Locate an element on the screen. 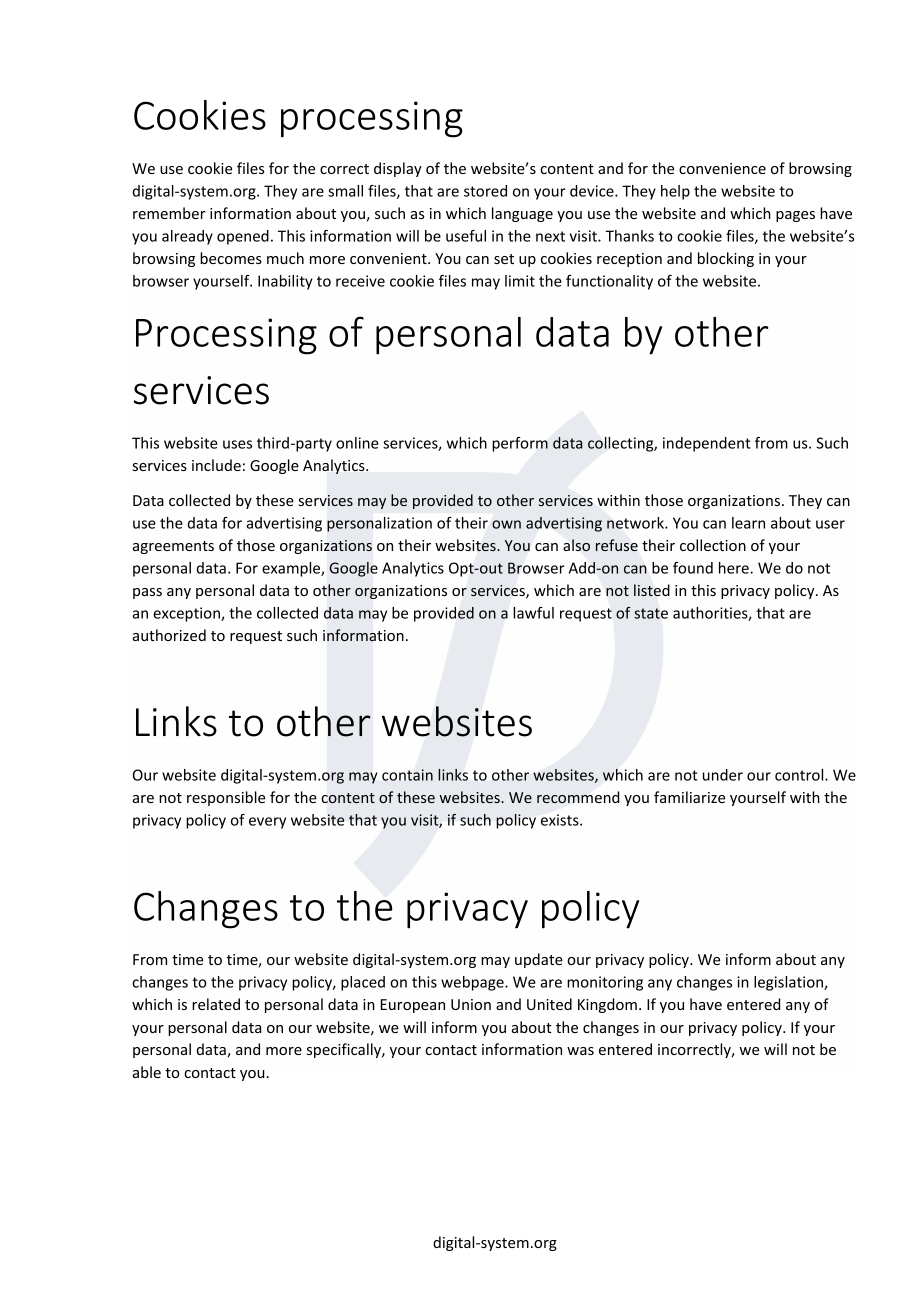 The height and width of the screenshot is (1308, 924). exception is located at coordinates (187, 614).
